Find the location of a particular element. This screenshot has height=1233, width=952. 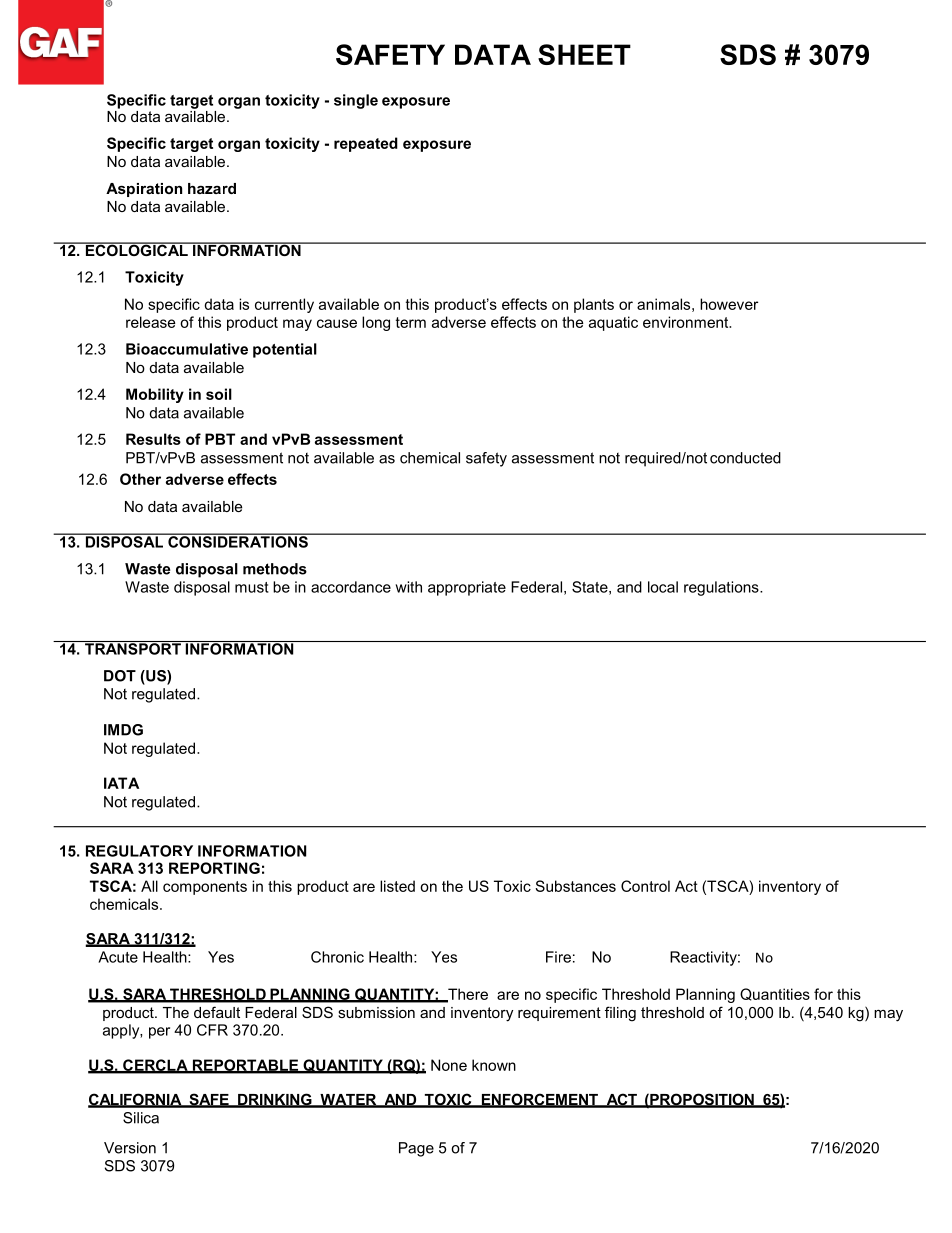

Silica is located at coordinates (141, 1118).
